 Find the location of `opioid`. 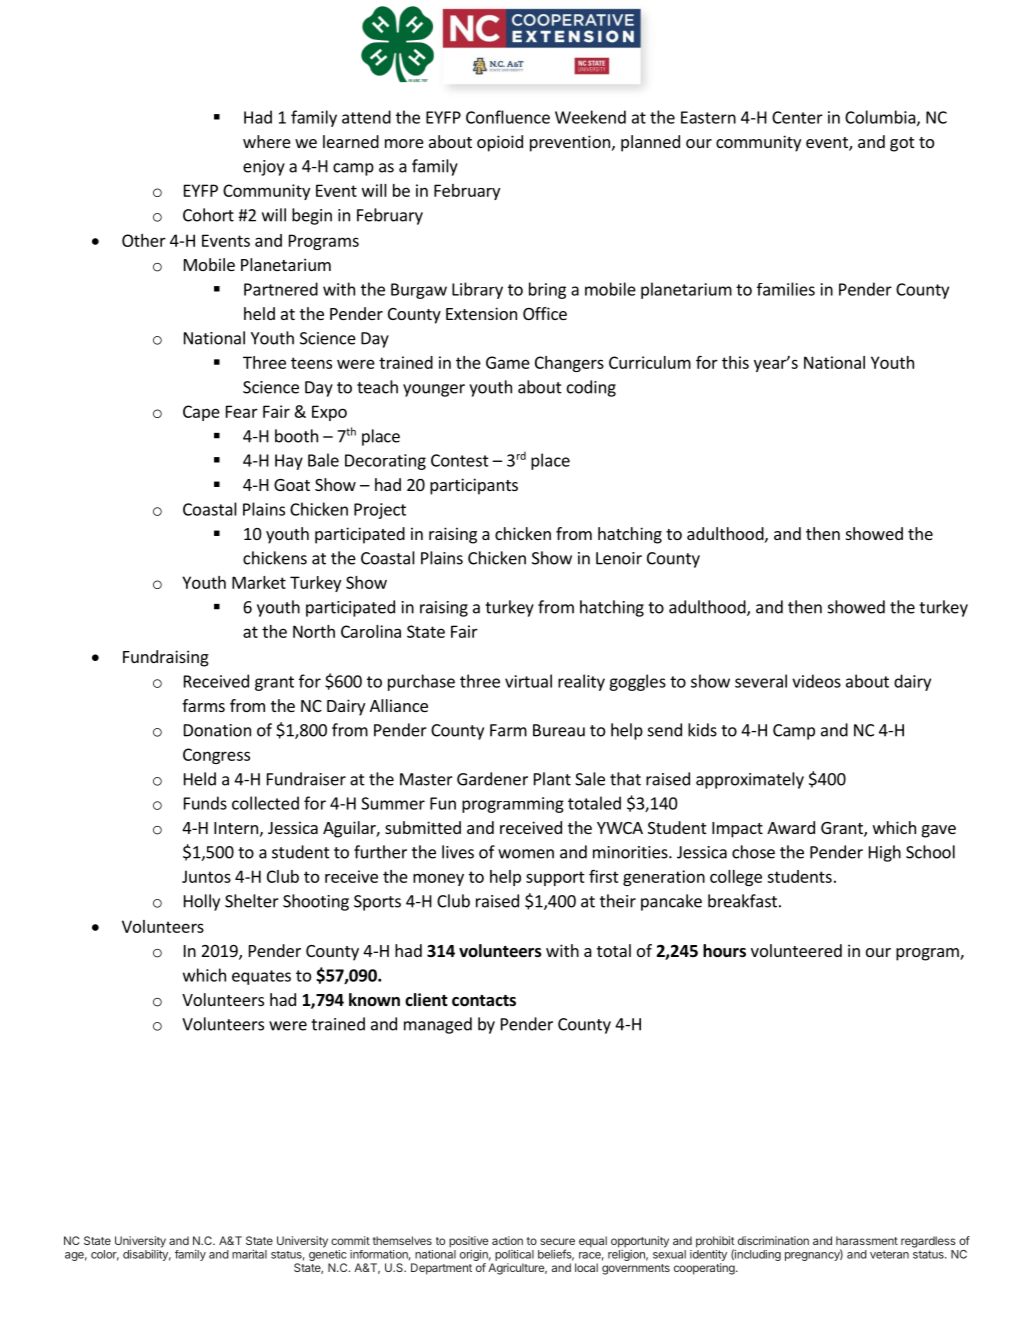

opioid is located at coordinates (500, 143).
